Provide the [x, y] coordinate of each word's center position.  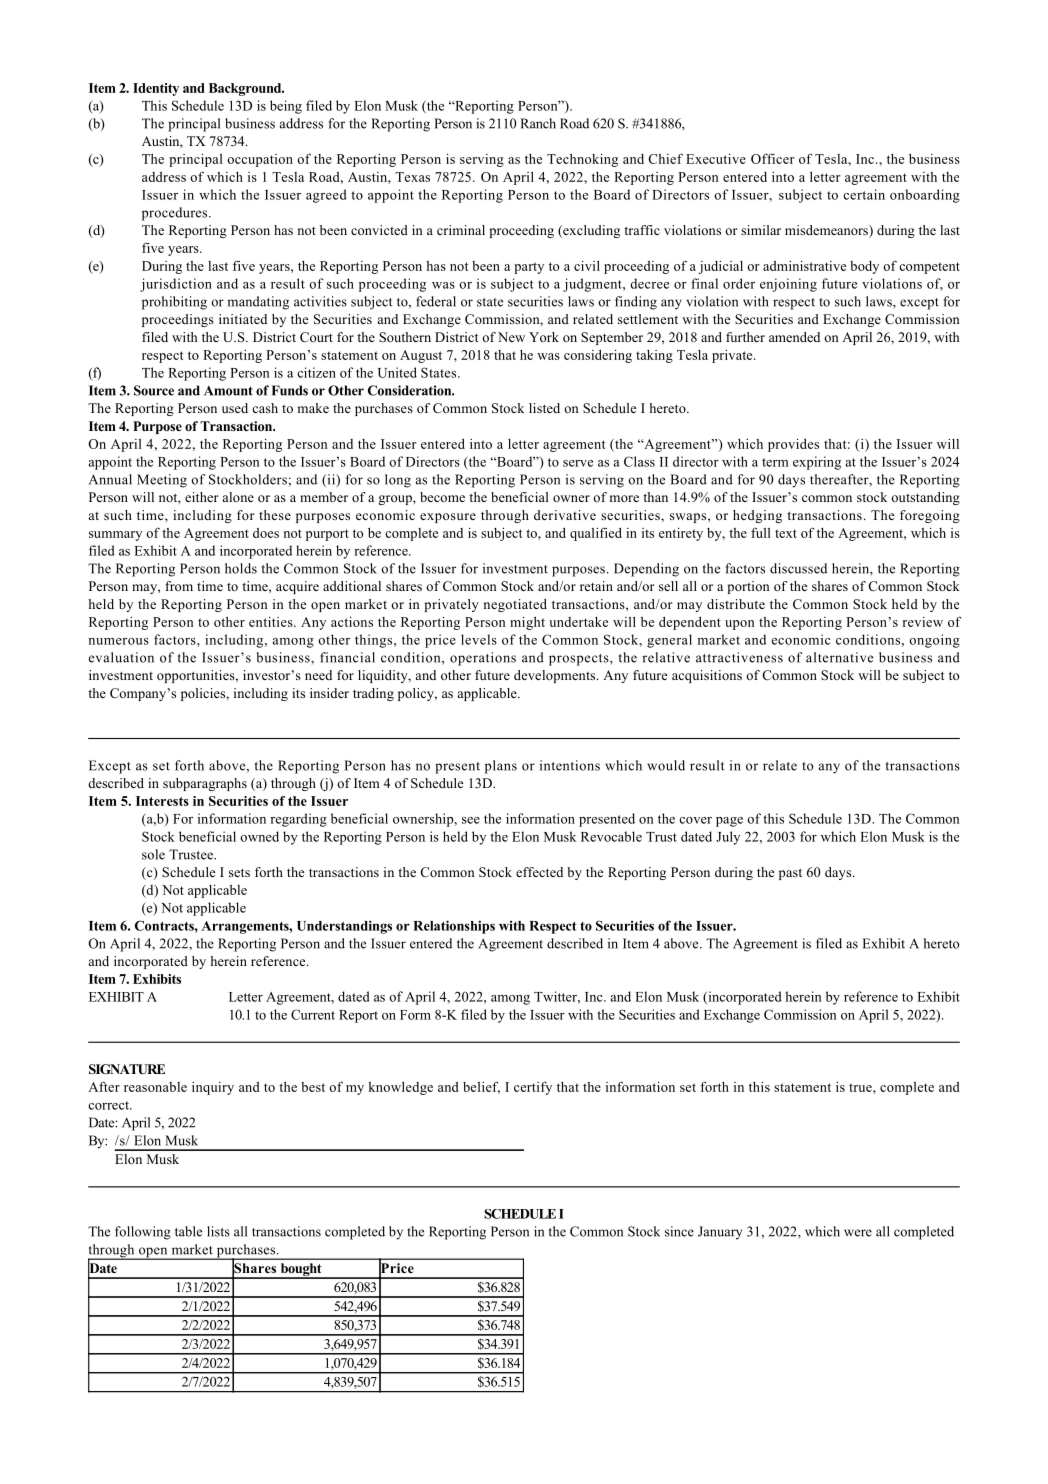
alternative [839, 657]
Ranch [538, 123]
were [858, 1233]
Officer [773, 158]
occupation [260, 160]
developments [556, 676]
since [679, 1231]
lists [218, 1231]
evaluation [121, 657]
